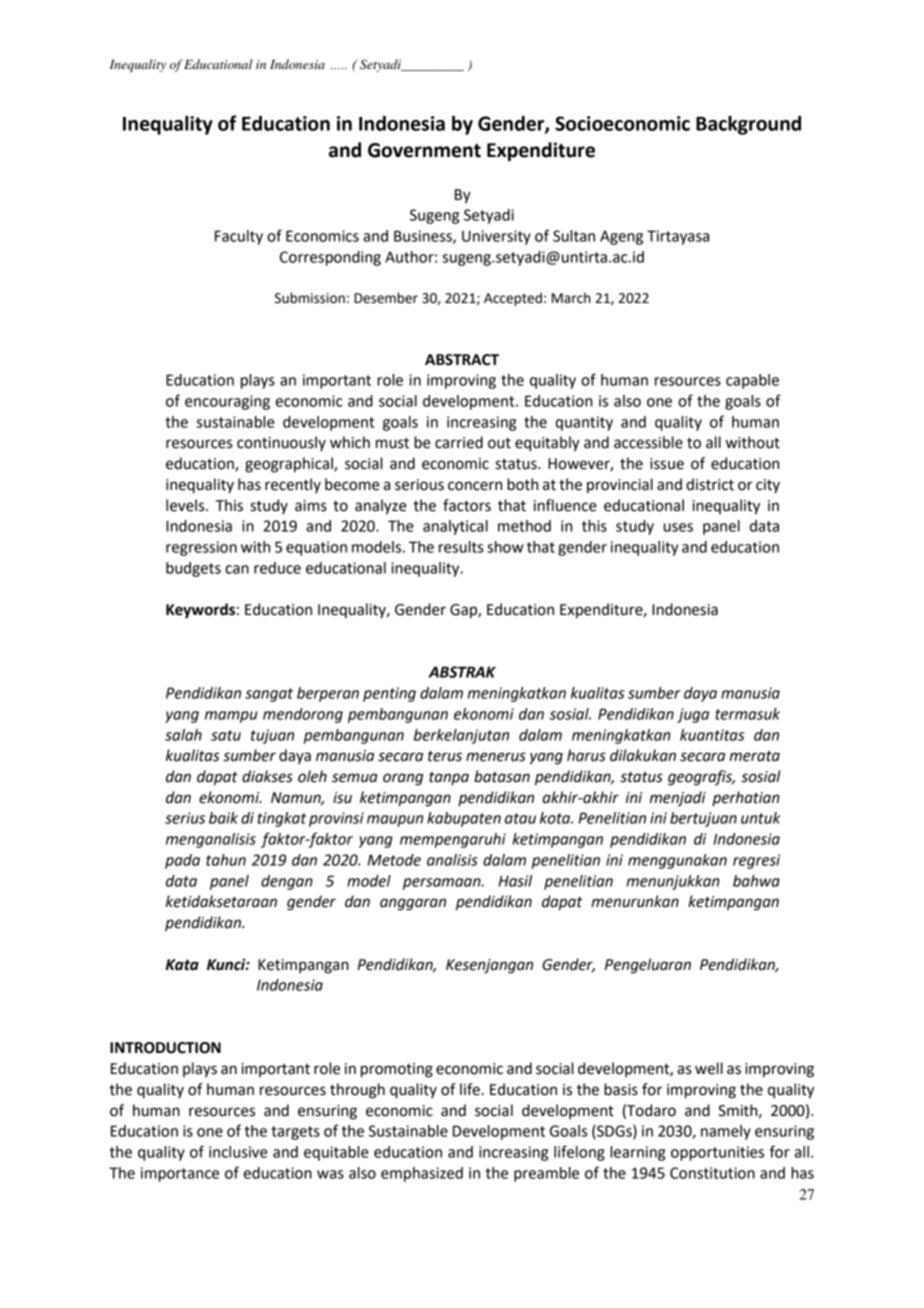 Image resolution: width=924 pixels, height=1308 pixels. I want to click on emphasized, so click(422, 1174).
